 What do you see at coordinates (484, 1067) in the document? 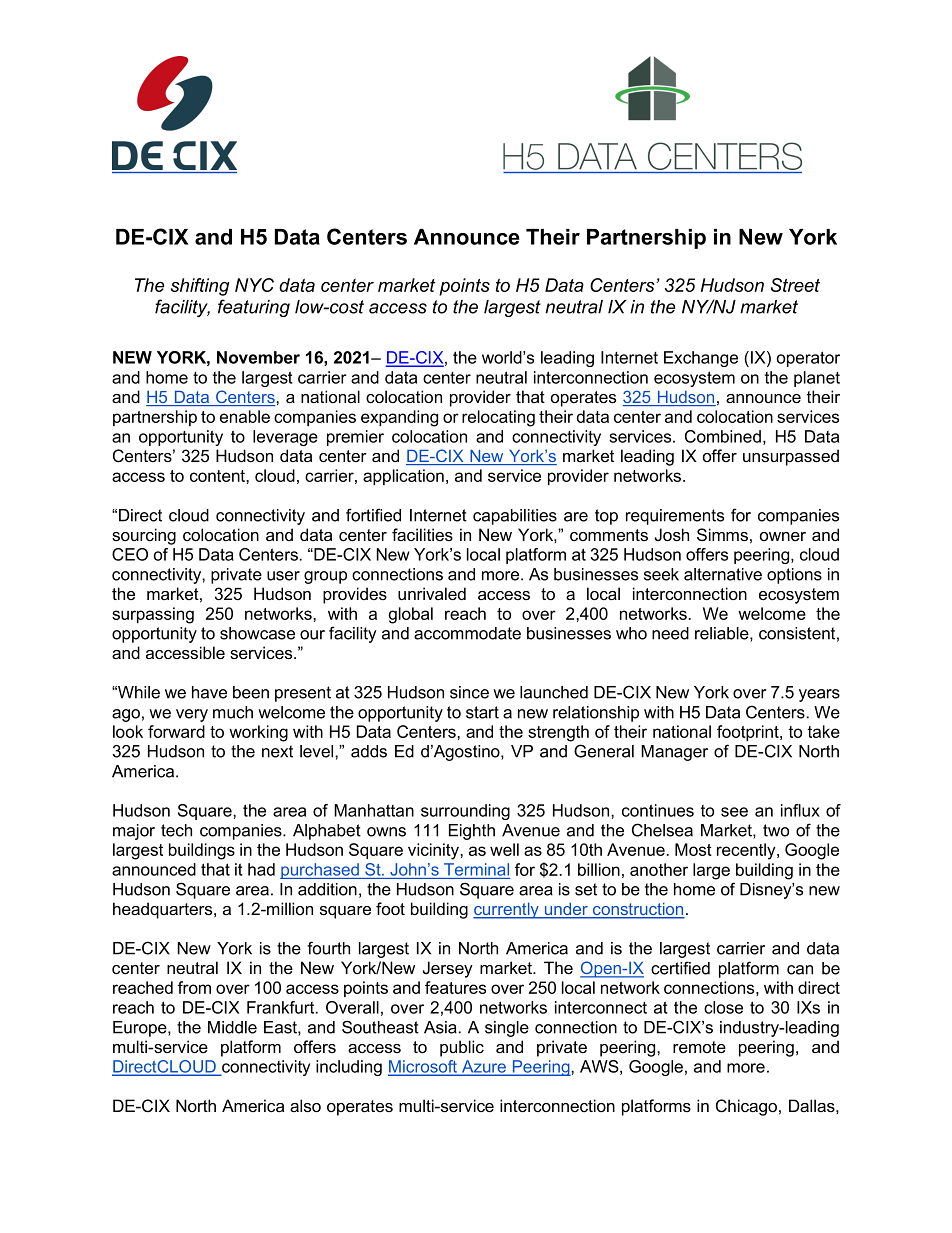
I see `Azure` at bounding box center [484, 1067].
